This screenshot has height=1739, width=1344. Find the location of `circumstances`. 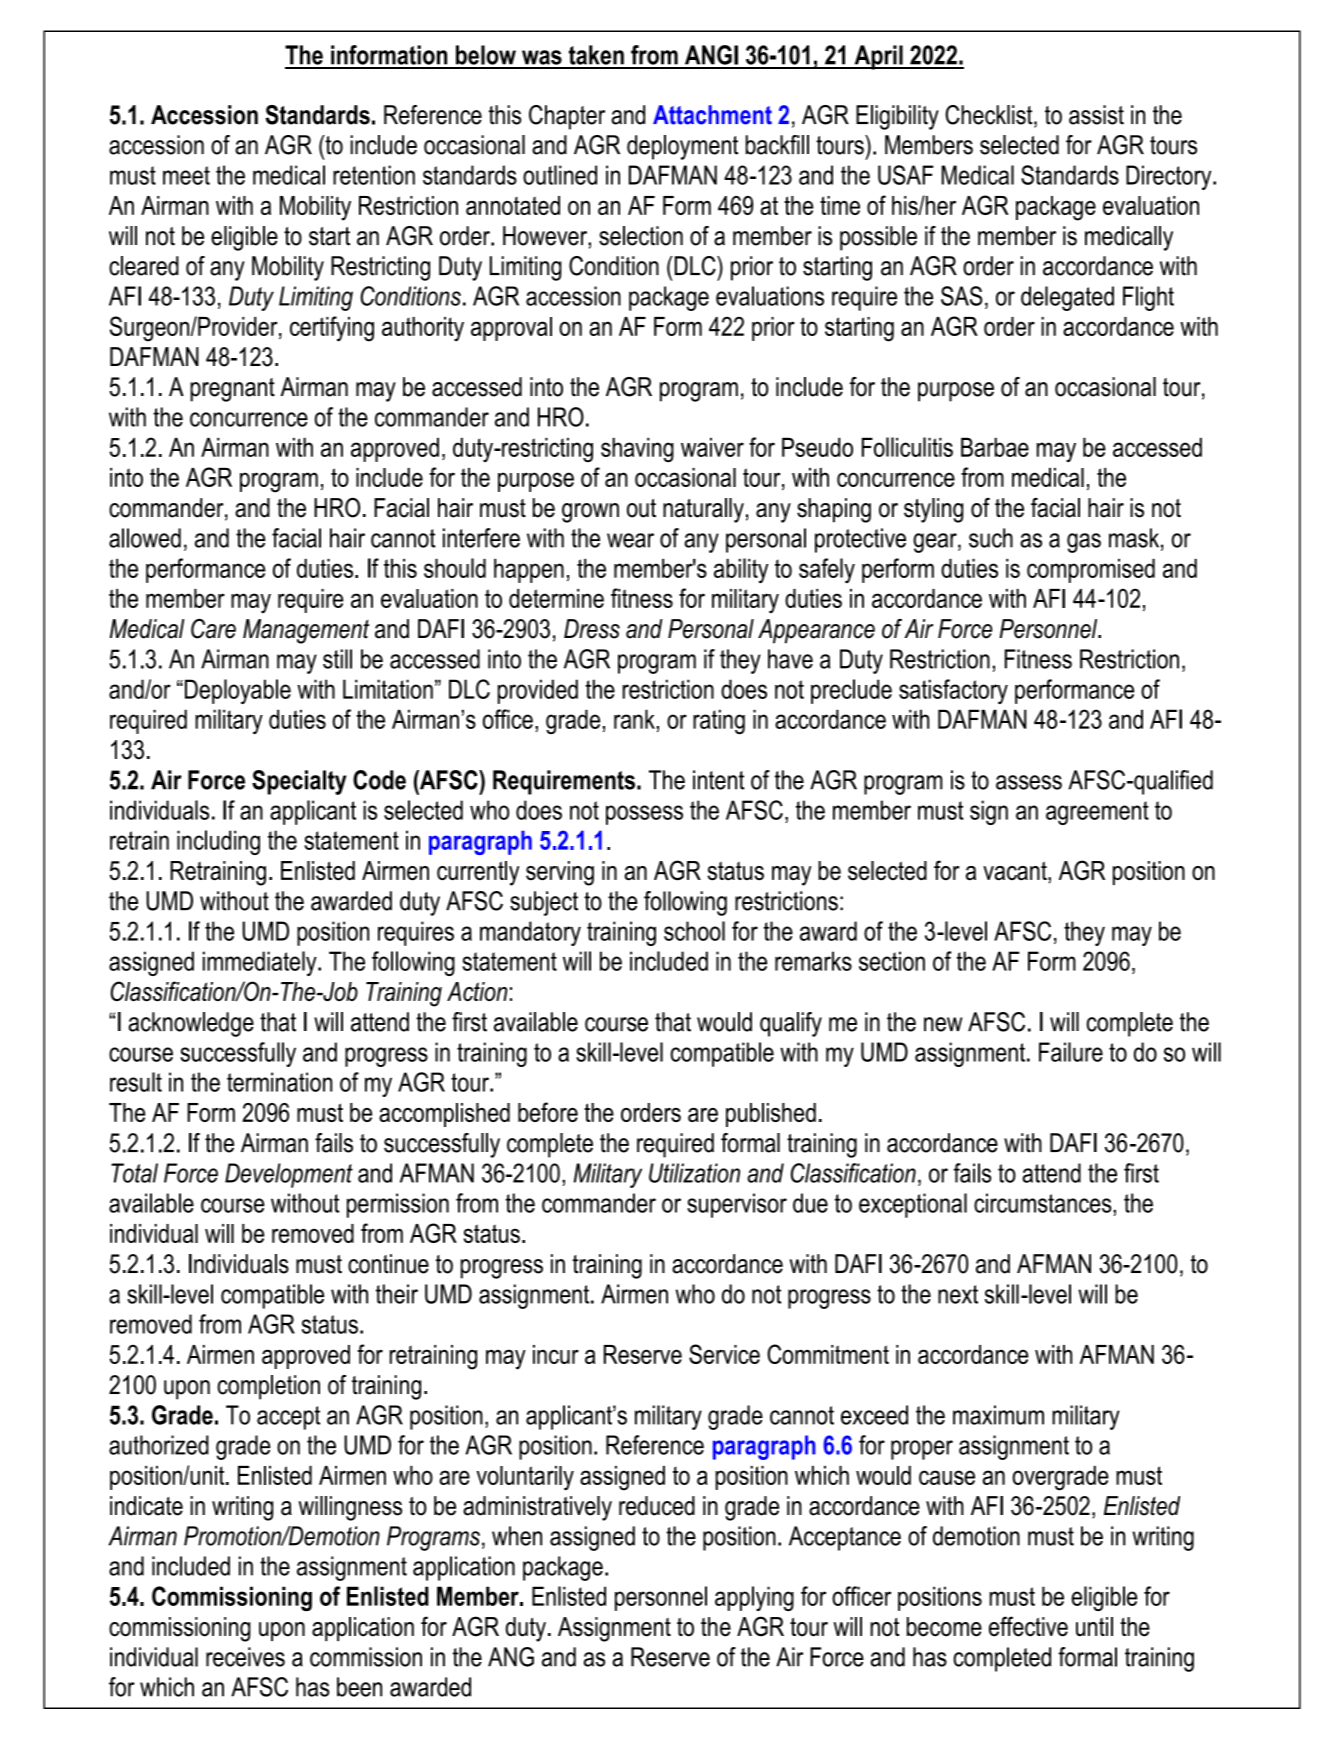

circumstances is located at coordinates (1044, 1203).
